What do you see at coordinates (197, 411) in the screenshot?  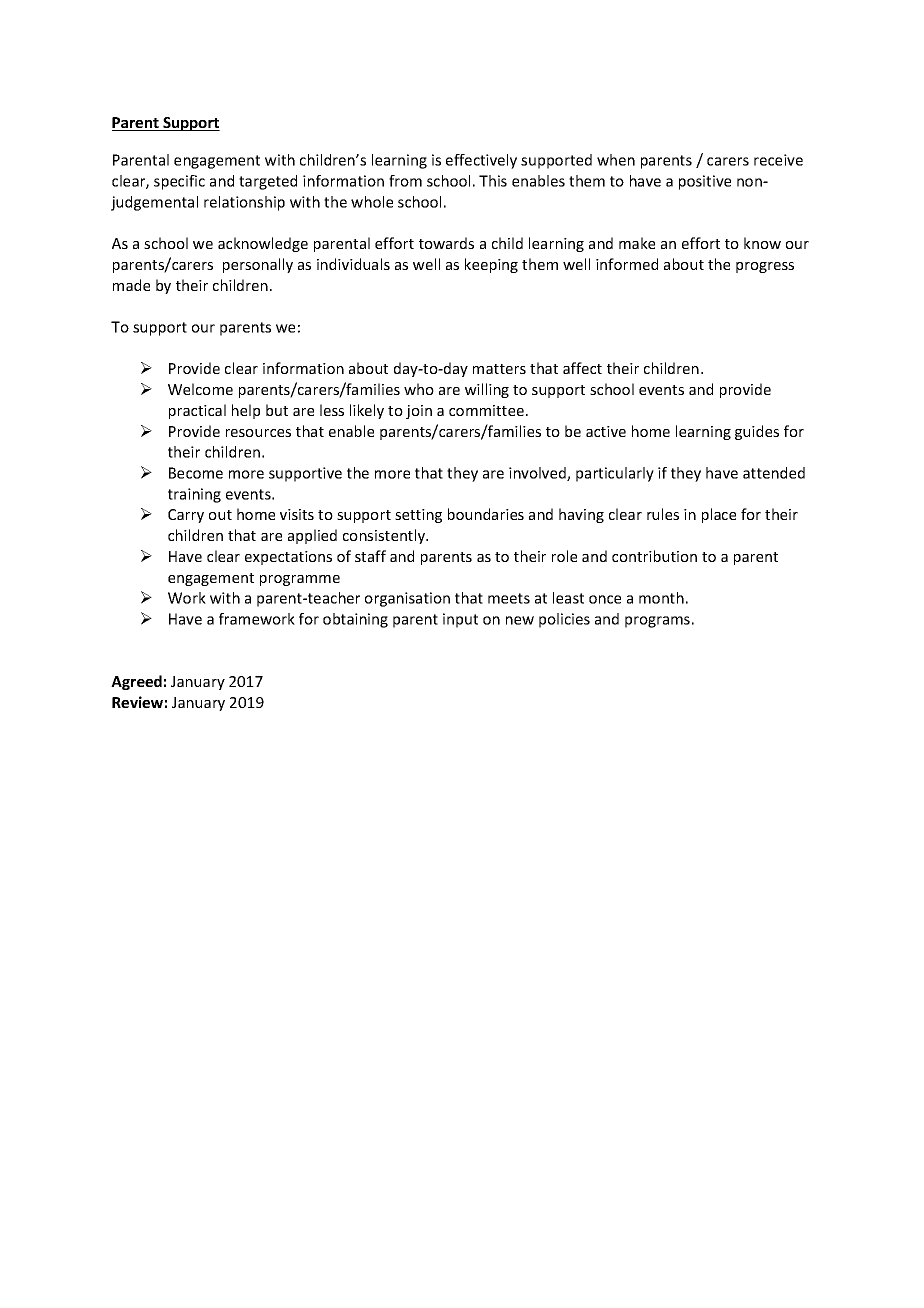 I see `practical` at bounding box center [197, 411].
